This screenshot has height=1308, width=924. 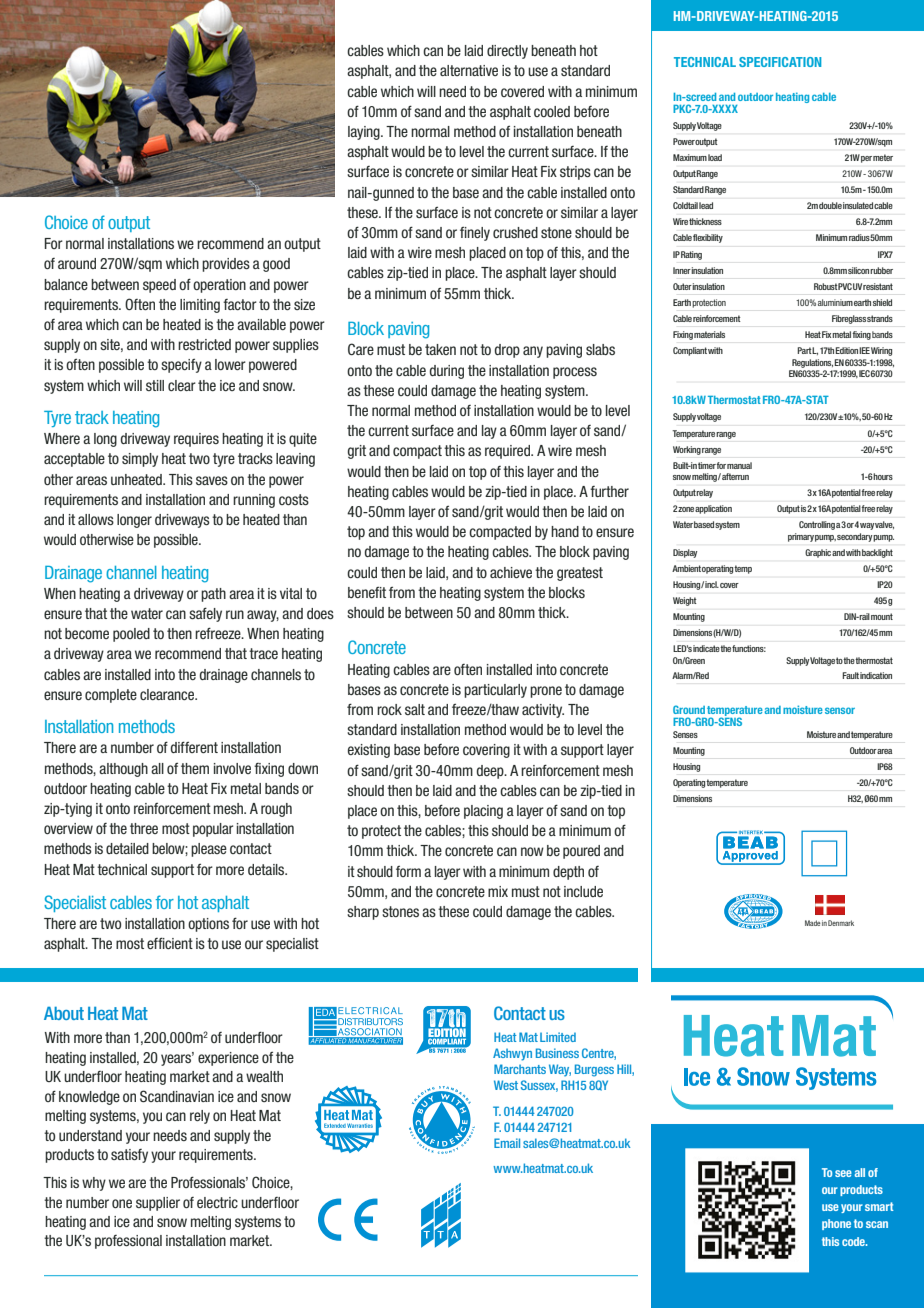 I want to click on prone, so click(x=546, y=692).
